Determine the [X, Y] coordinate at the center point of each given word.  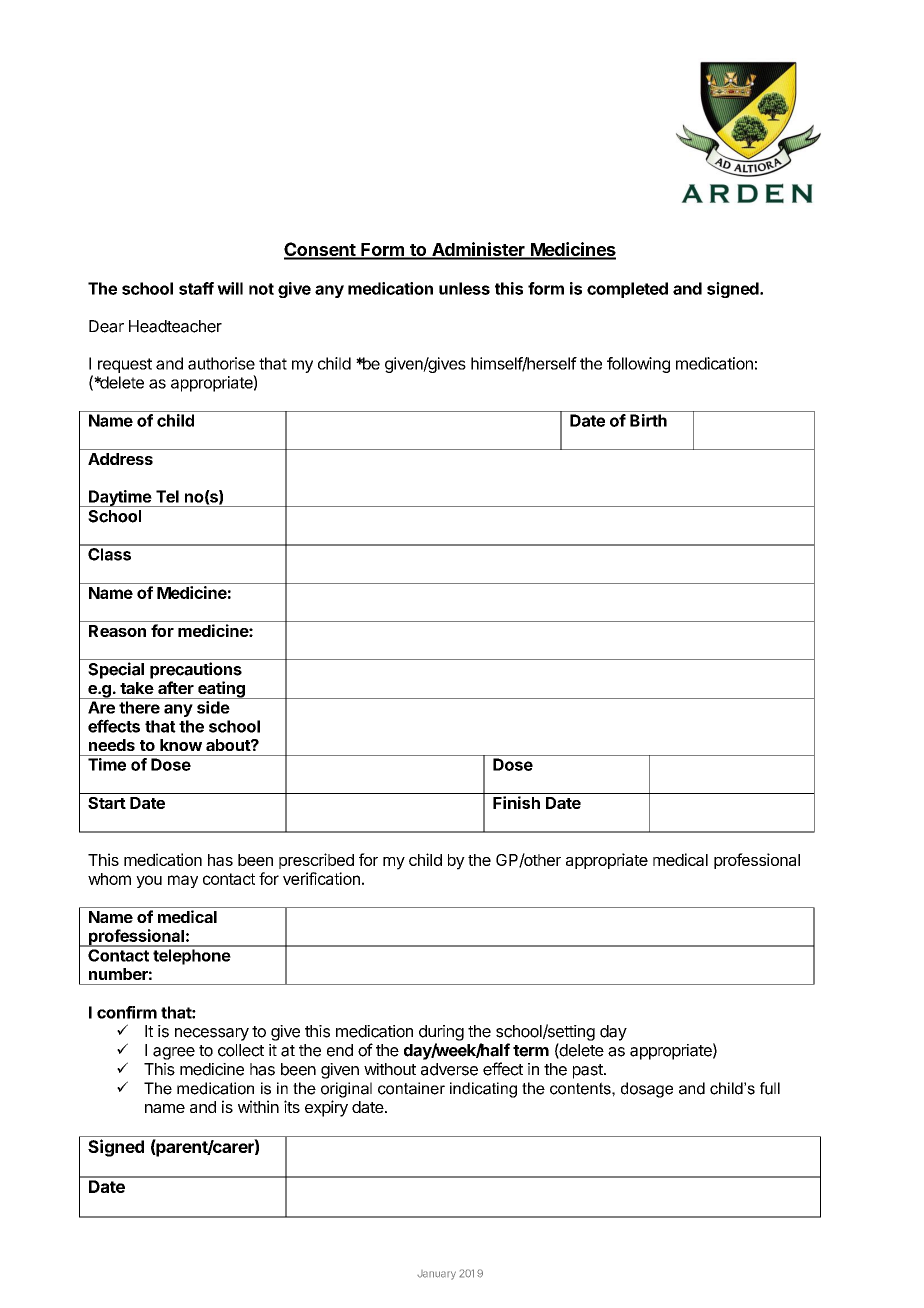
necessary [212, 1034]
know [181, 745]
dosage [647, 1090]
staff [196, 288]
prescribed [316, 861]
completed [627, 290]
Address [120, 459]
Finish [516, 802]
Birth [648, 420]
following [638, 365]
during [441, 1033]
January [436, 1275]
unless [464, 288]
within [258, 1106]
